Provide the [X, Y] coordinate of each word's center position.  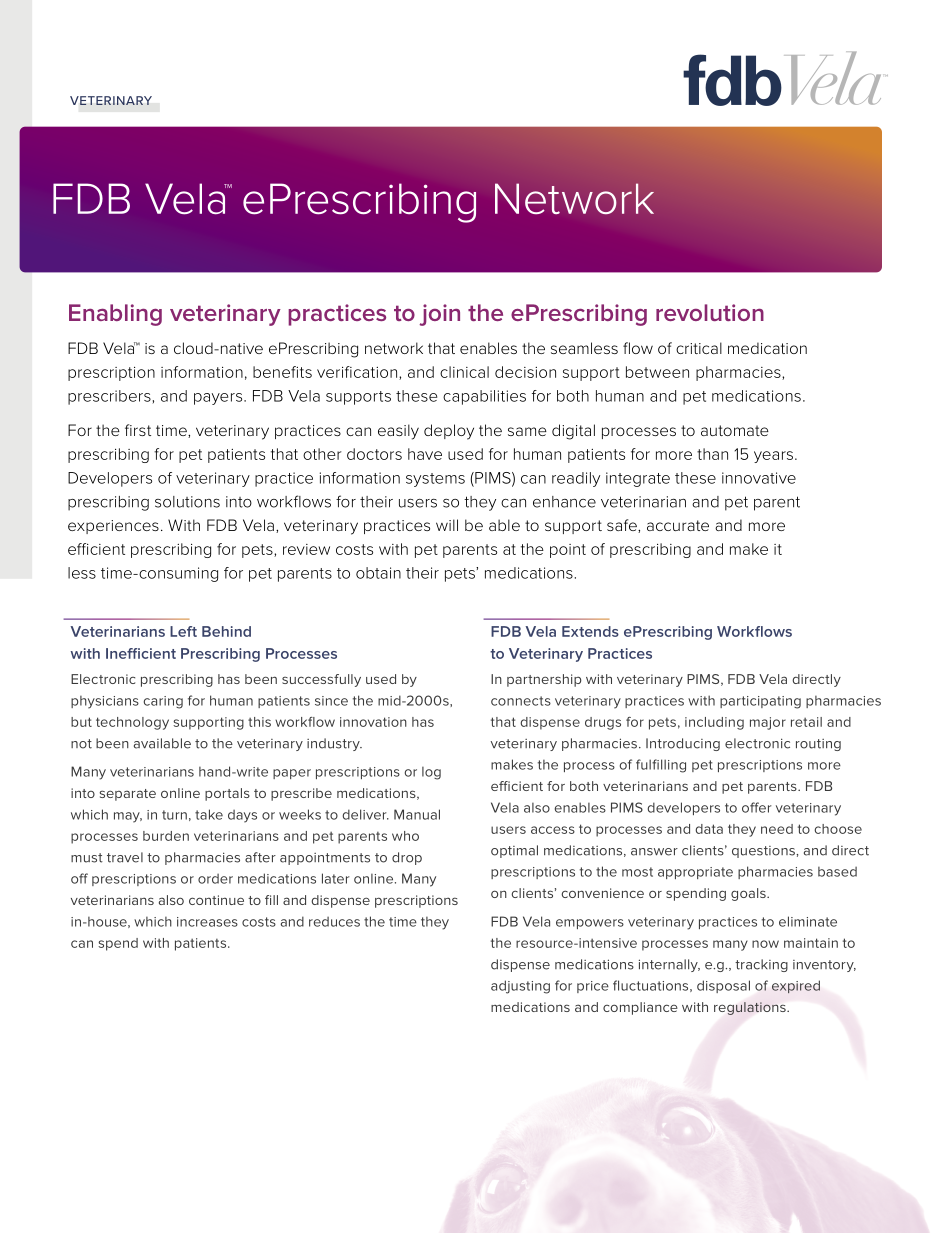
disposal [723, 986]
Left [183, 631]
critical [699, 348]
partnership [544, 680]
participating [760, 702]
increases [207, 922]
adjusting [520, 987]
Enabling [115, 315]
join [439, 315]
